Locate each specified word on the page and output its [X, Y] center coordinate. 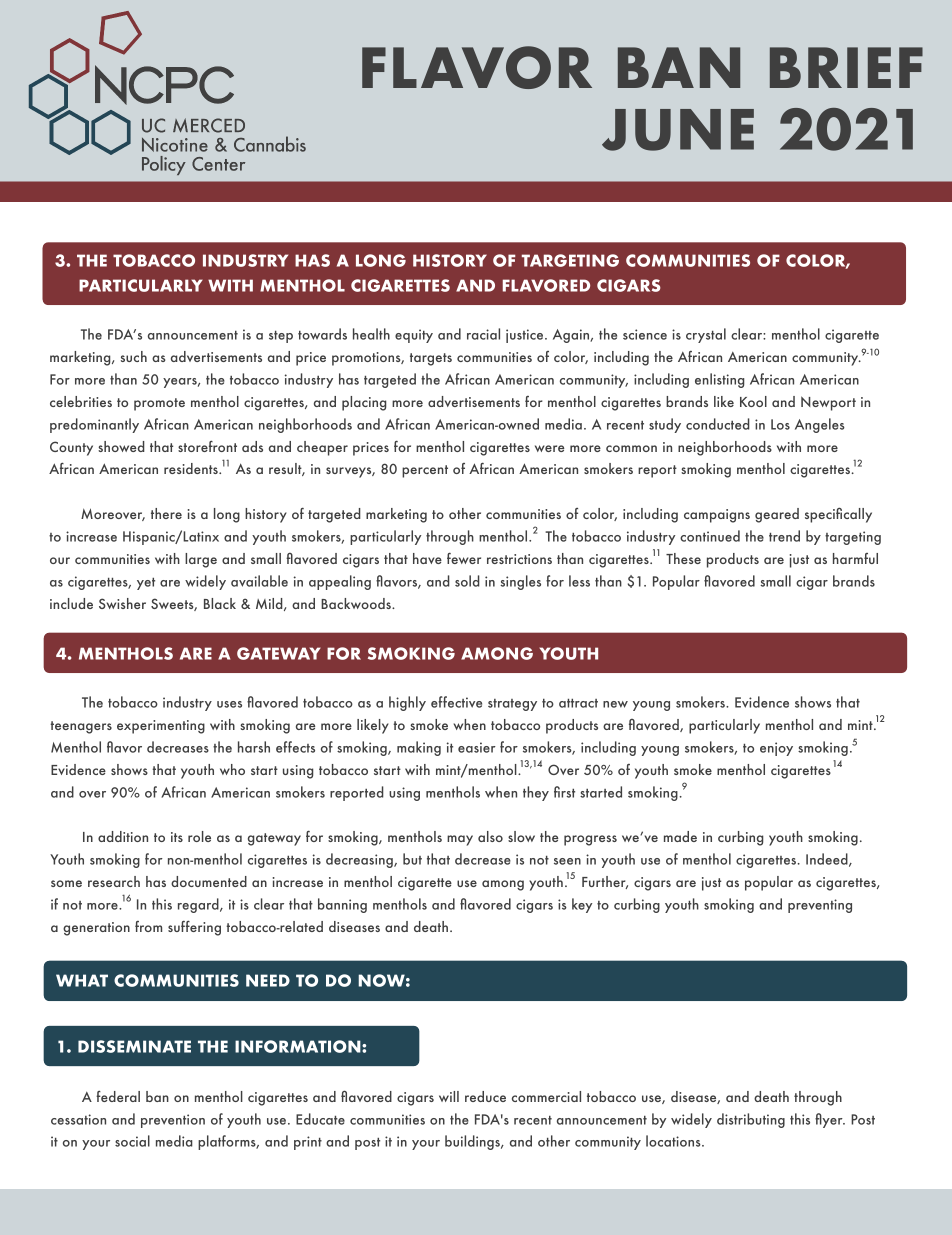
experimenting [161, 727]
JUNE [678, 130]
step [281, 337]
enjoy [776, 749]
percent [425, 471]
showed [121, 446]
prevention [173, 1121]
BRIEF [846, 67]
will [449, 1096]
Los [780, 424]
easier [477, 747]
